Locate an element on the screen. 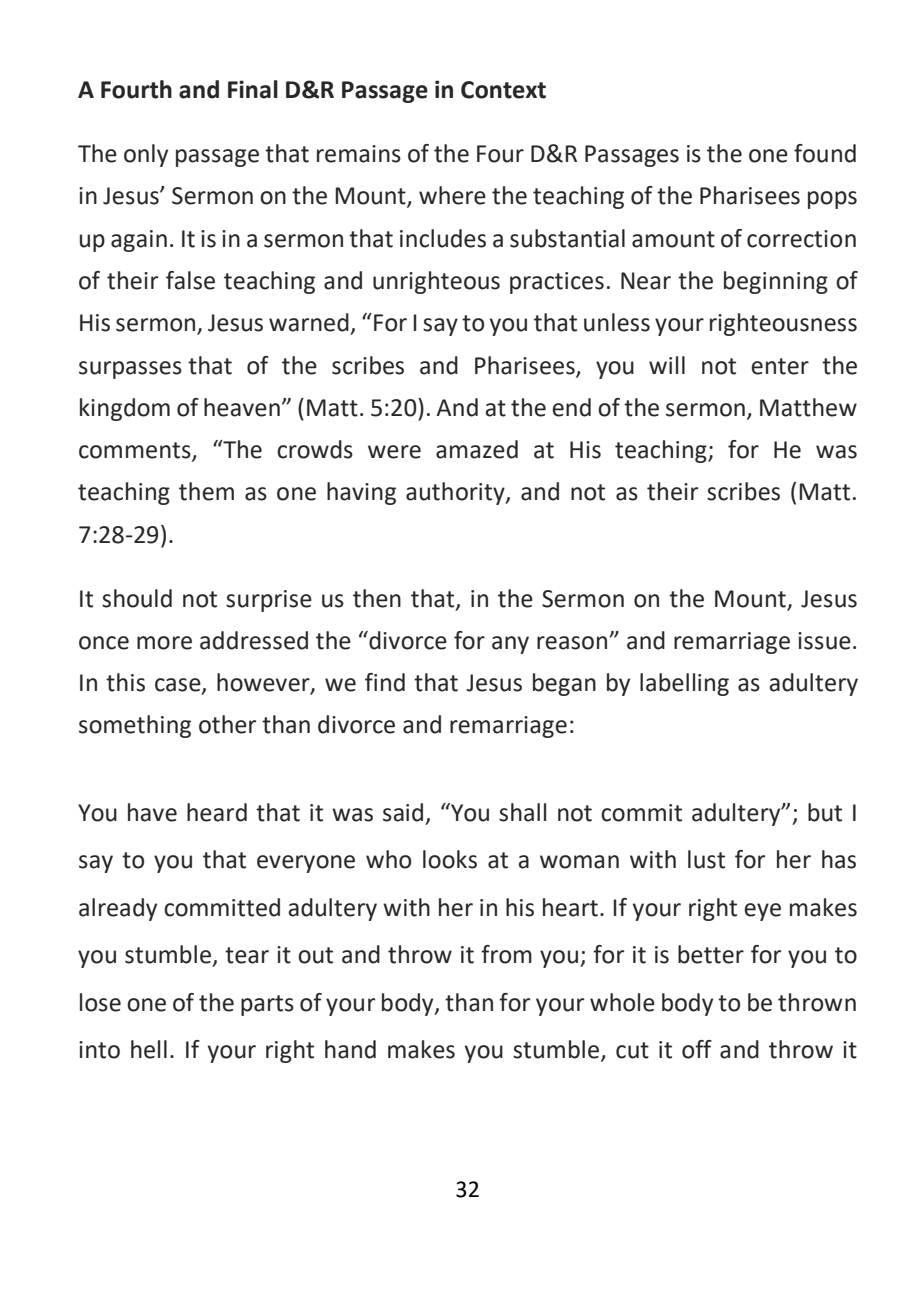 Image resolution: width=924 pixels, height=1310 pixels. labelling is located at coordinates (684, 684).
